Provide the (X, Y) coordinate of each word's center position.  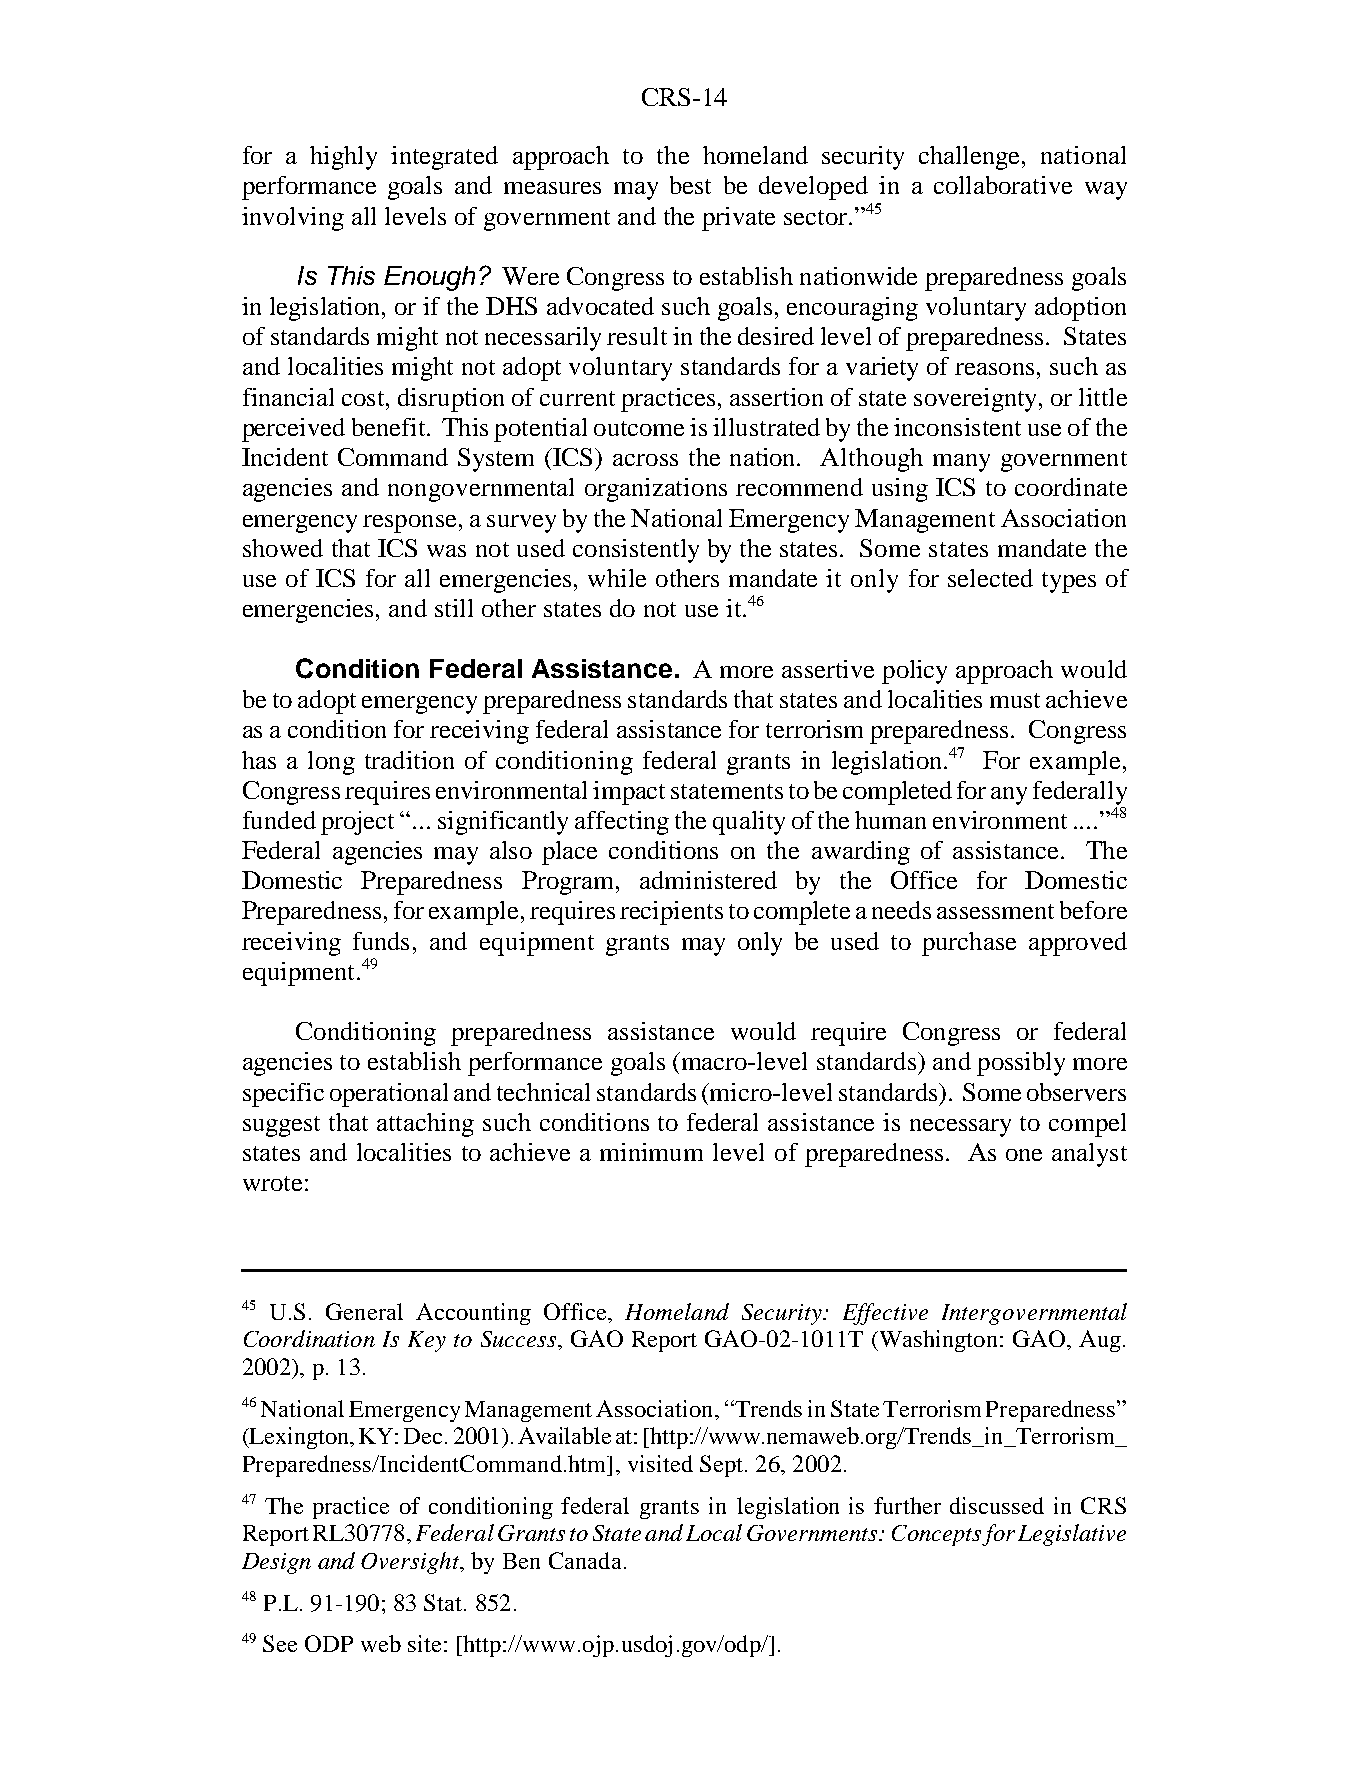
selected (990, 578)
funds (381, 941)
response (409, 524)
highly (343, 158)
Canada (585, 1560)
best (690, 185)
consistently (636, 551)
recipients (671, 913)
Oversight (411, 1563)
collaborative (1003, 185)
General (364, 1311)
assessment (995, 911)
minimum (651, 1152)
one (1024, 1155)
